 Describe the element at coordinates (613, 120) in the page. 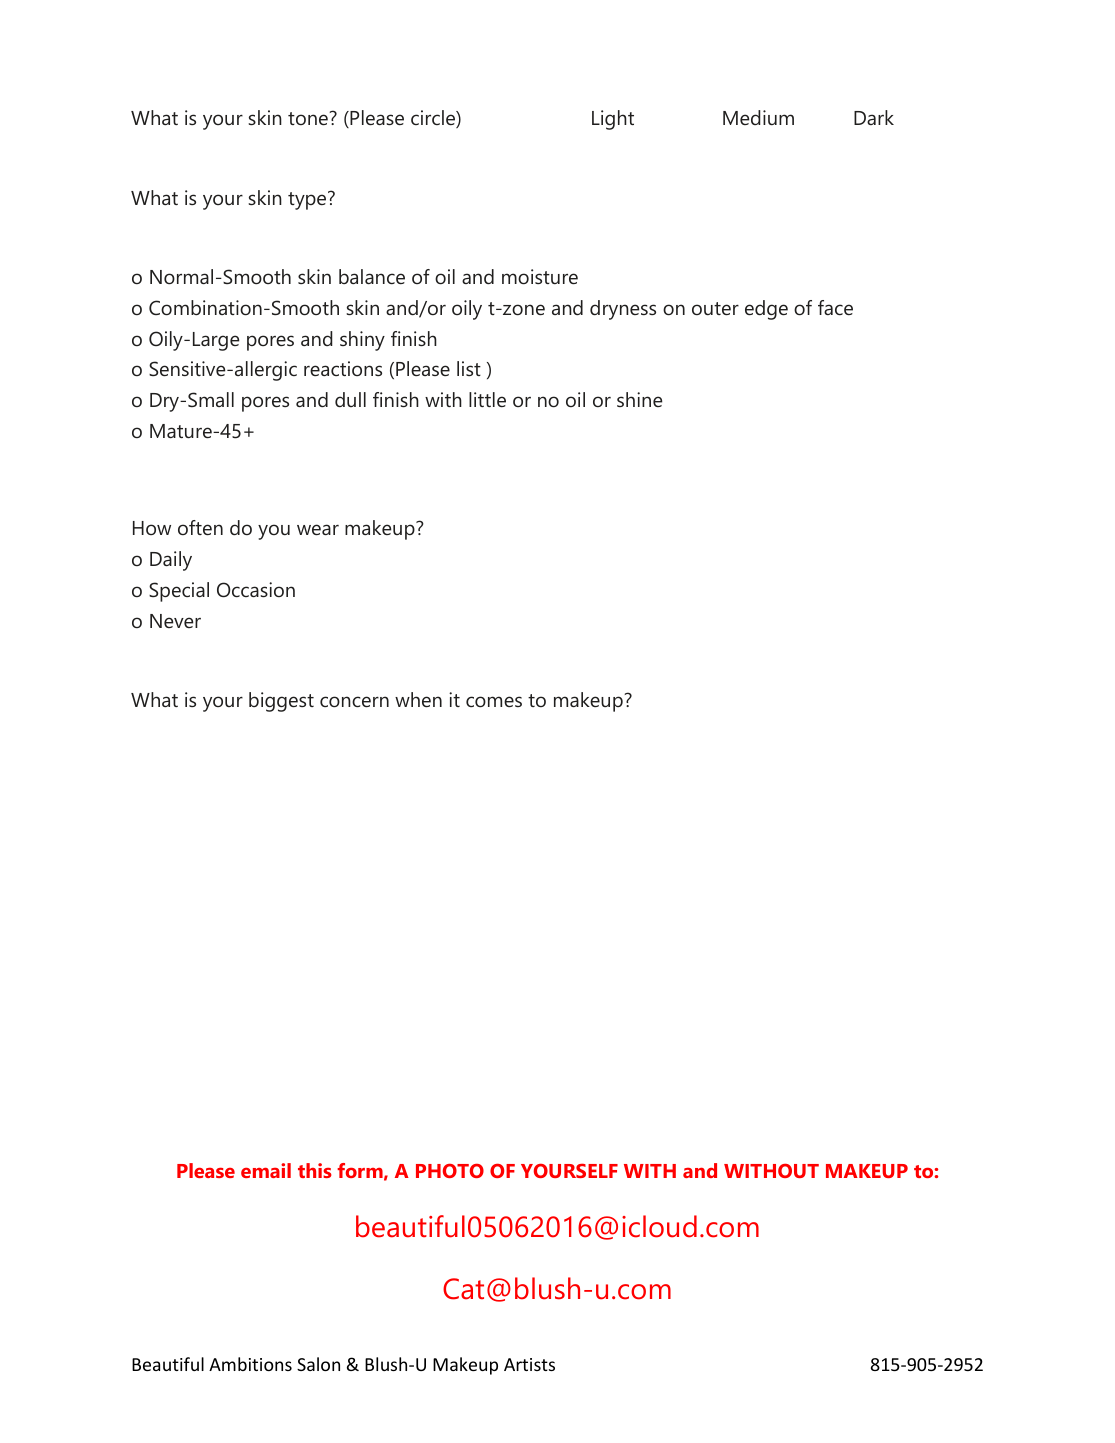

I see `Light` at that location.
